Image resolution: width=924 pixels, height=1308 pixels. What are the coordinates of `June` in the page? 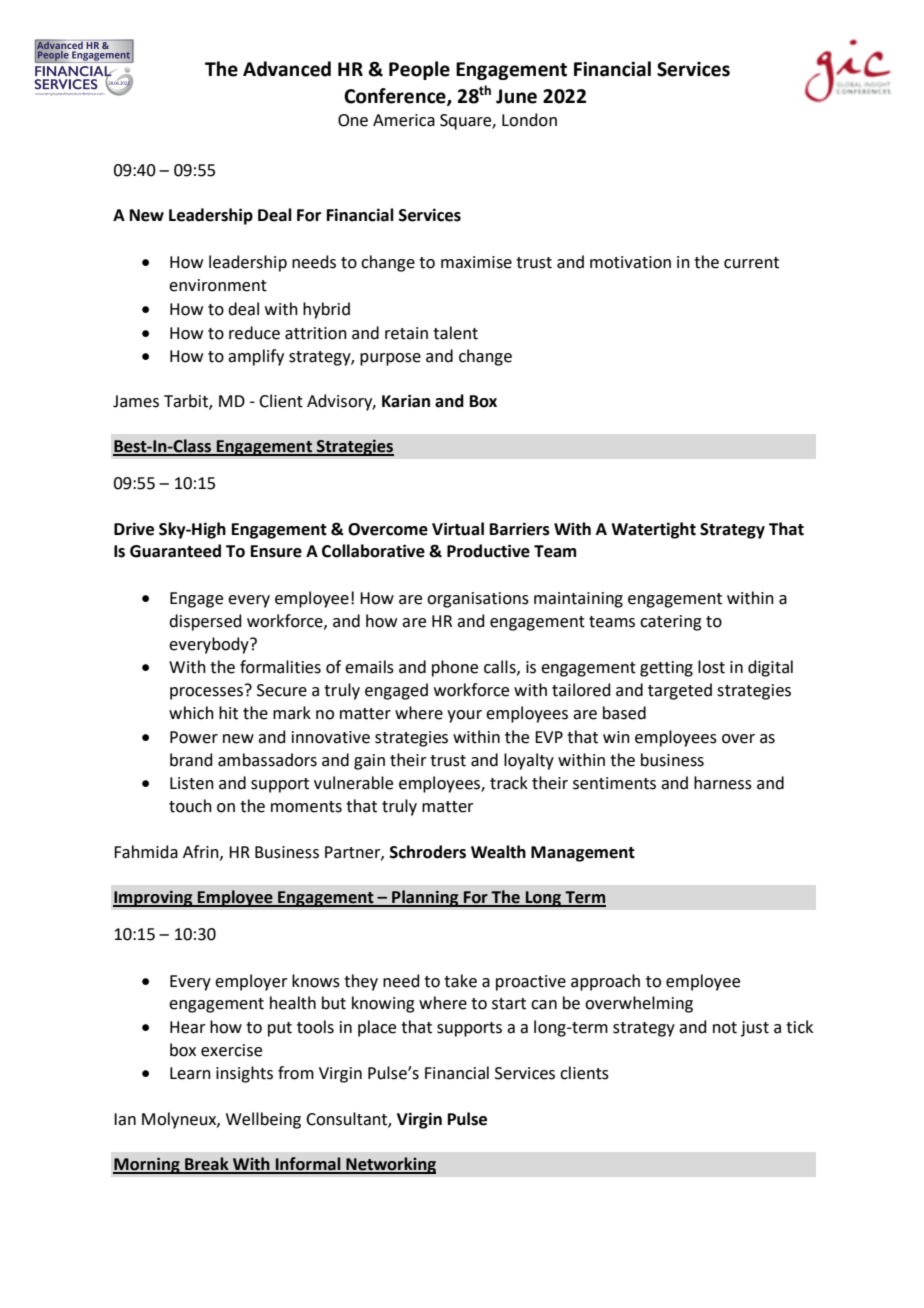 It's located at (516, 96).
